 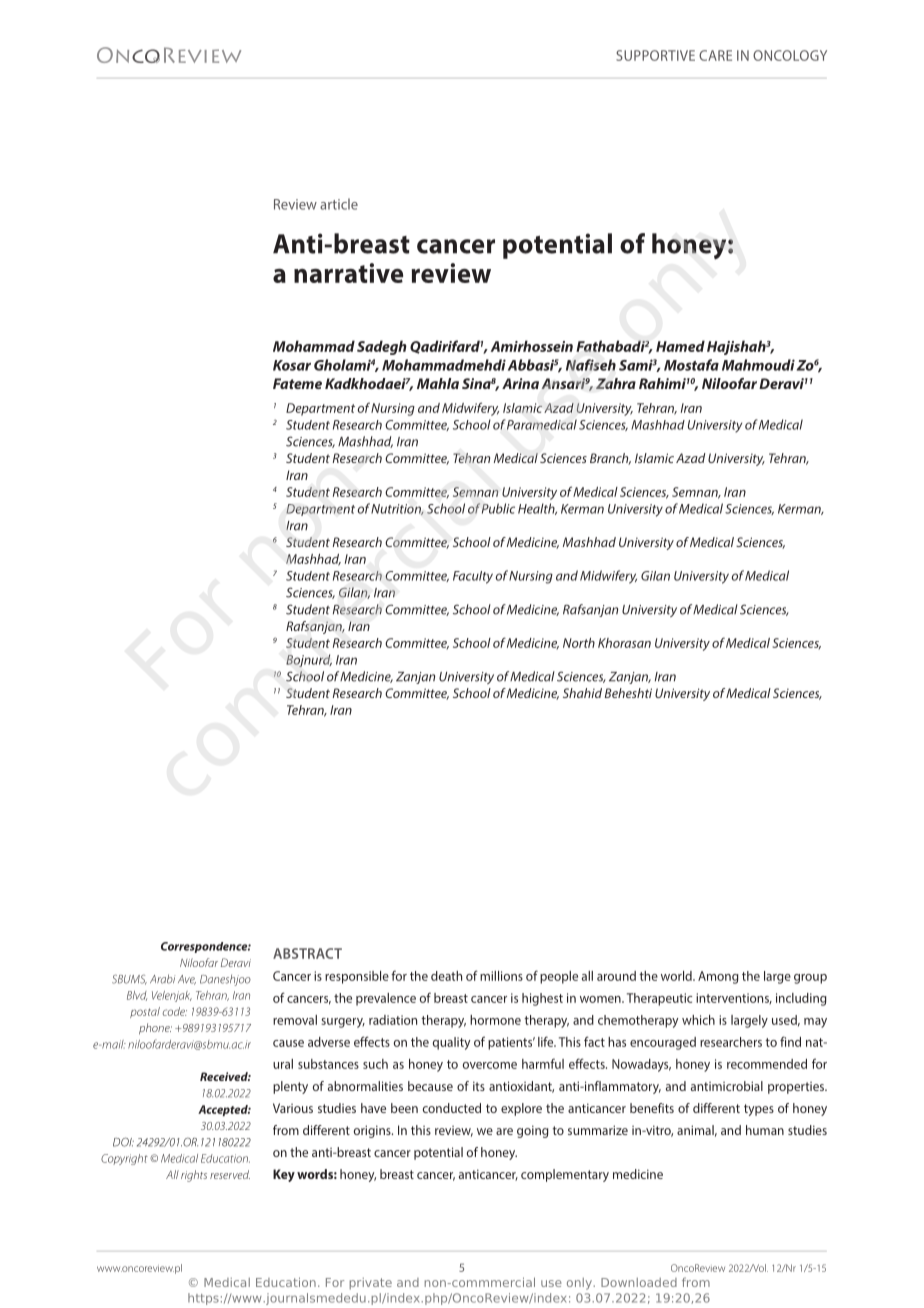 What do you see at coordinates (348, 273) in the page?
I see `narrative` at bounding box center [348, 273].
